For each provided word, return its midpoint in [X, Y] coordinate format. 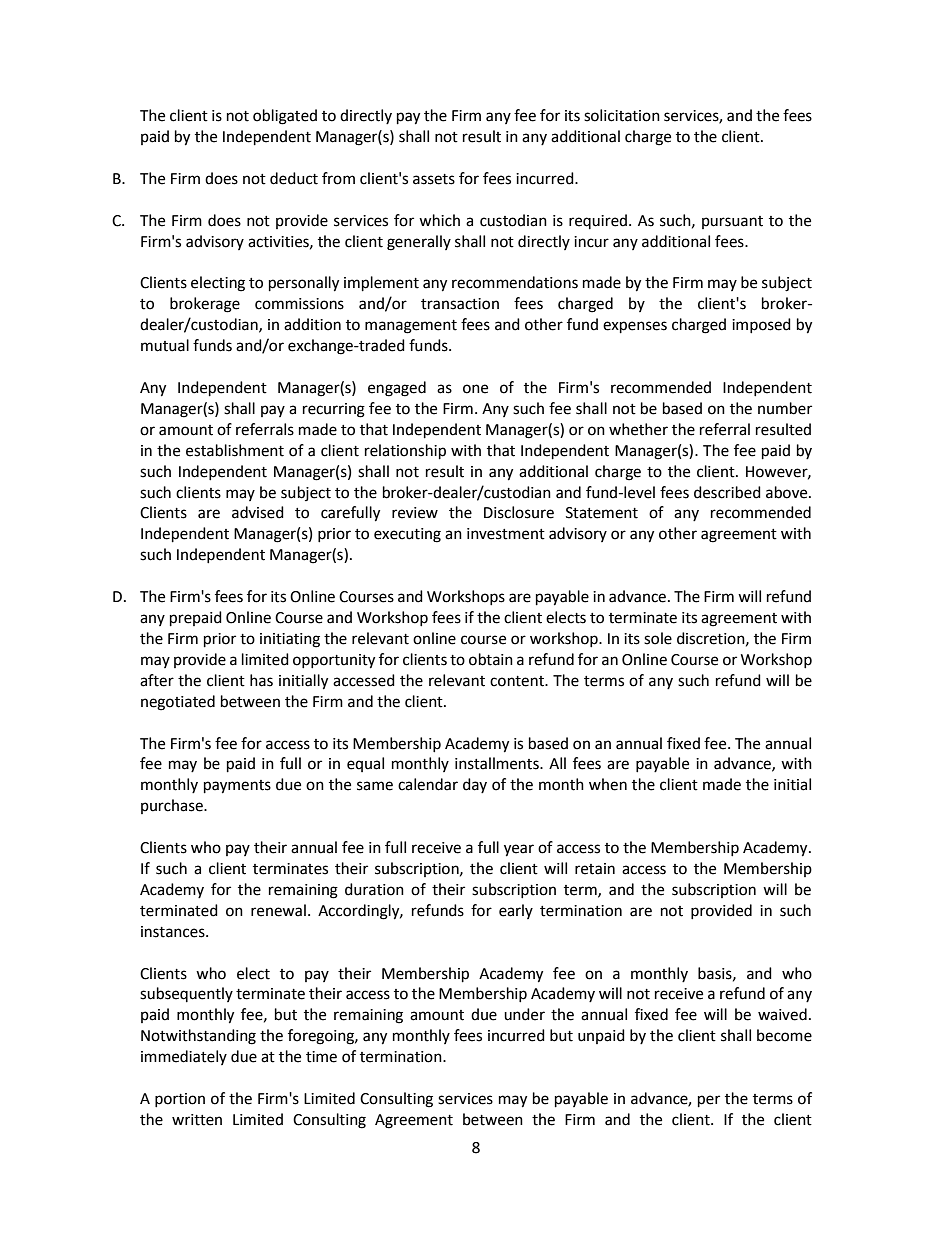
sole [658, 638]
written [197, 1120]
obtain [491, 659]
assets [434, 179]
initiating [290, 640]
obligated [285, 117]
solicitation [622, 115]
